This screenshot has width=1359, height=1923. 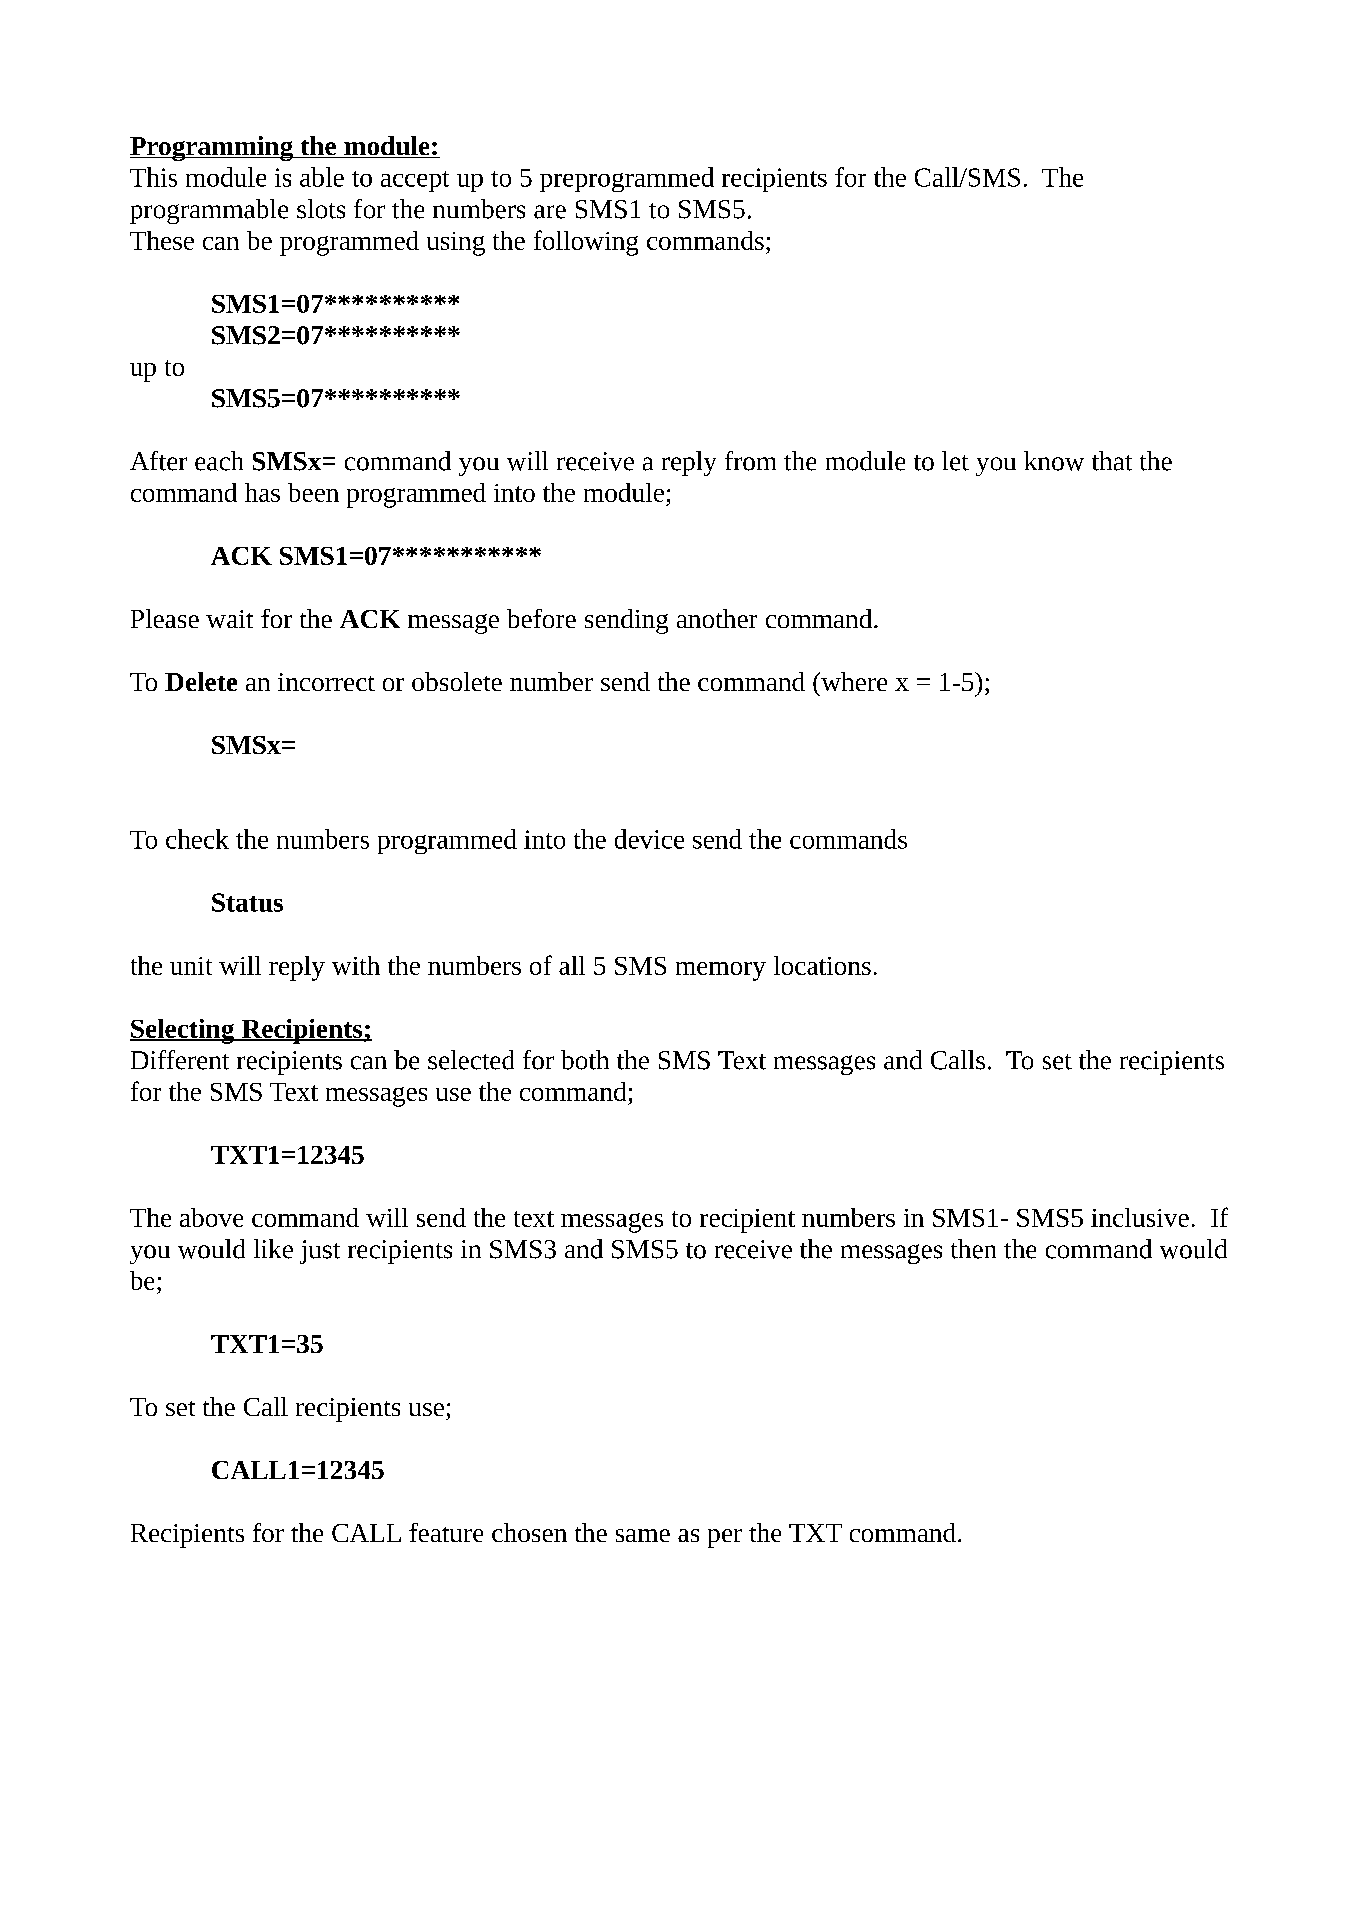 What do you see at coordinates (643, 1535) in the screenshot?
I see `same` at bounding box center [643, 1535].
